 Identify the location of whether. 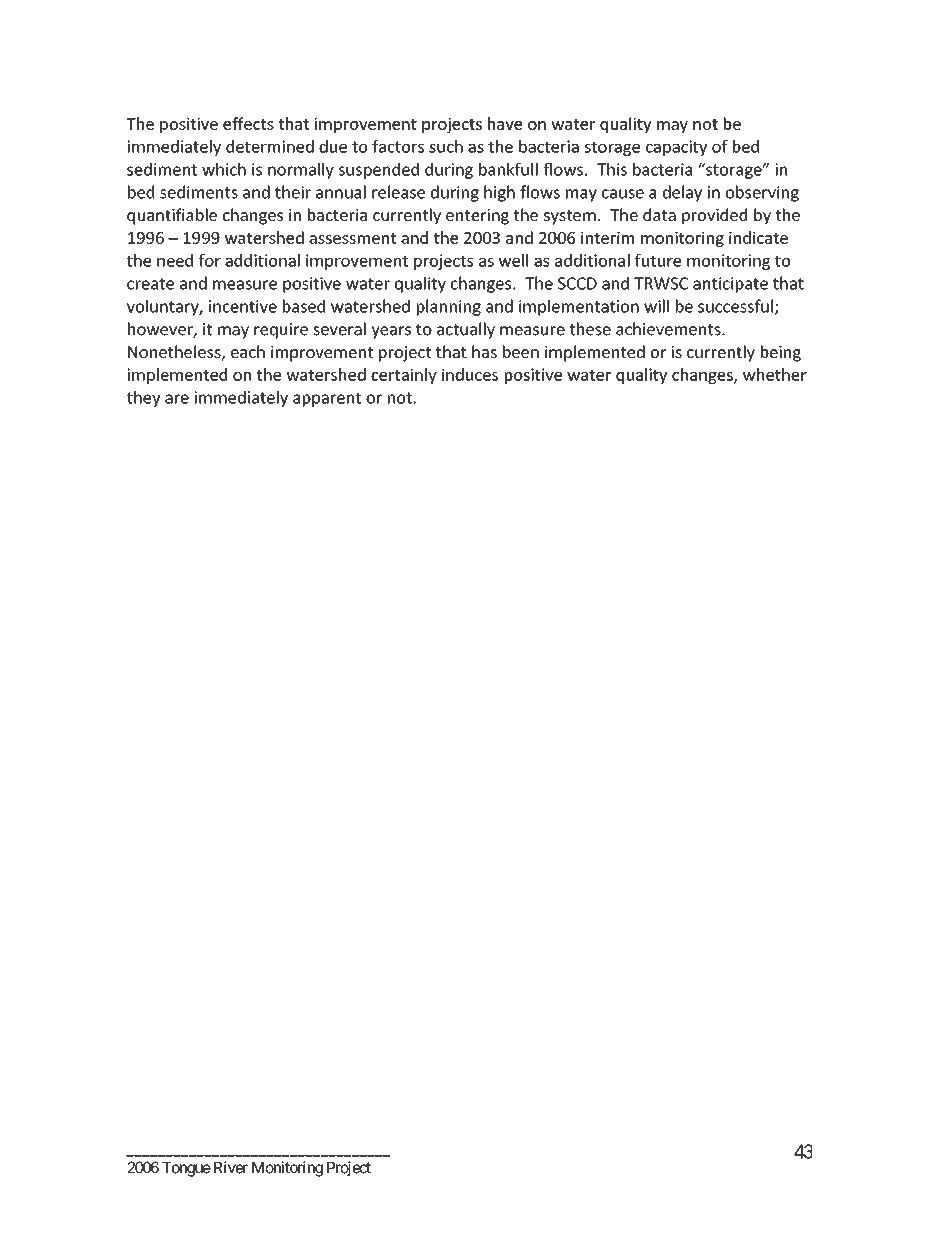
(775, 374).
